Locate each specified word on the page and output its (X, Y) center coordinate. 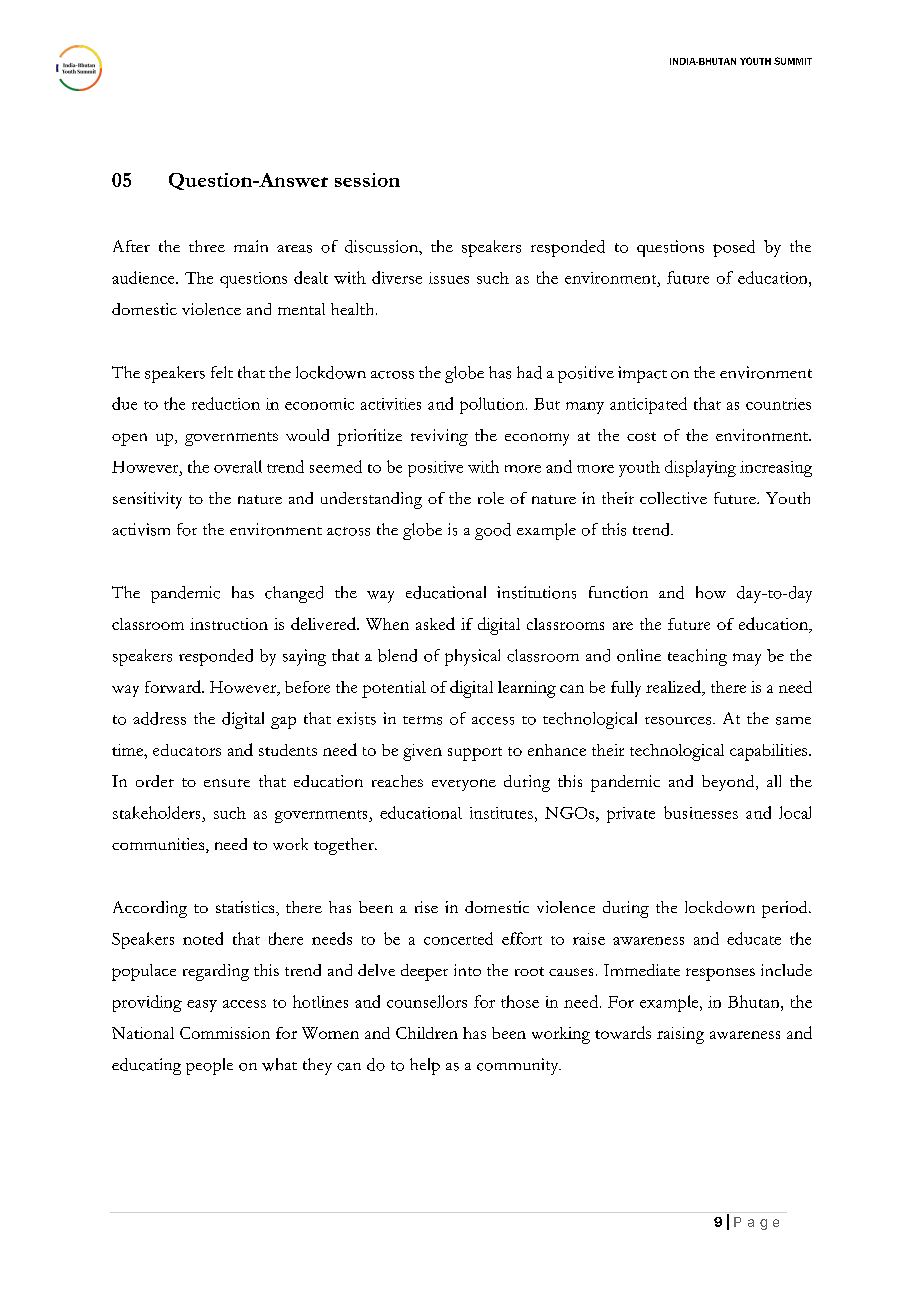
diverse (397, 277)
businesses (701, 812)
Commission (225, 1033)
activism (141, 529)
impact (642, 374)
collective (673, 498)
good (493, 531)
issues (449, 278)
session (367, 180)
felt (222, 372)
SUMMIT (793, 61)
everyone (464, 785)
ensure (227, 783)
